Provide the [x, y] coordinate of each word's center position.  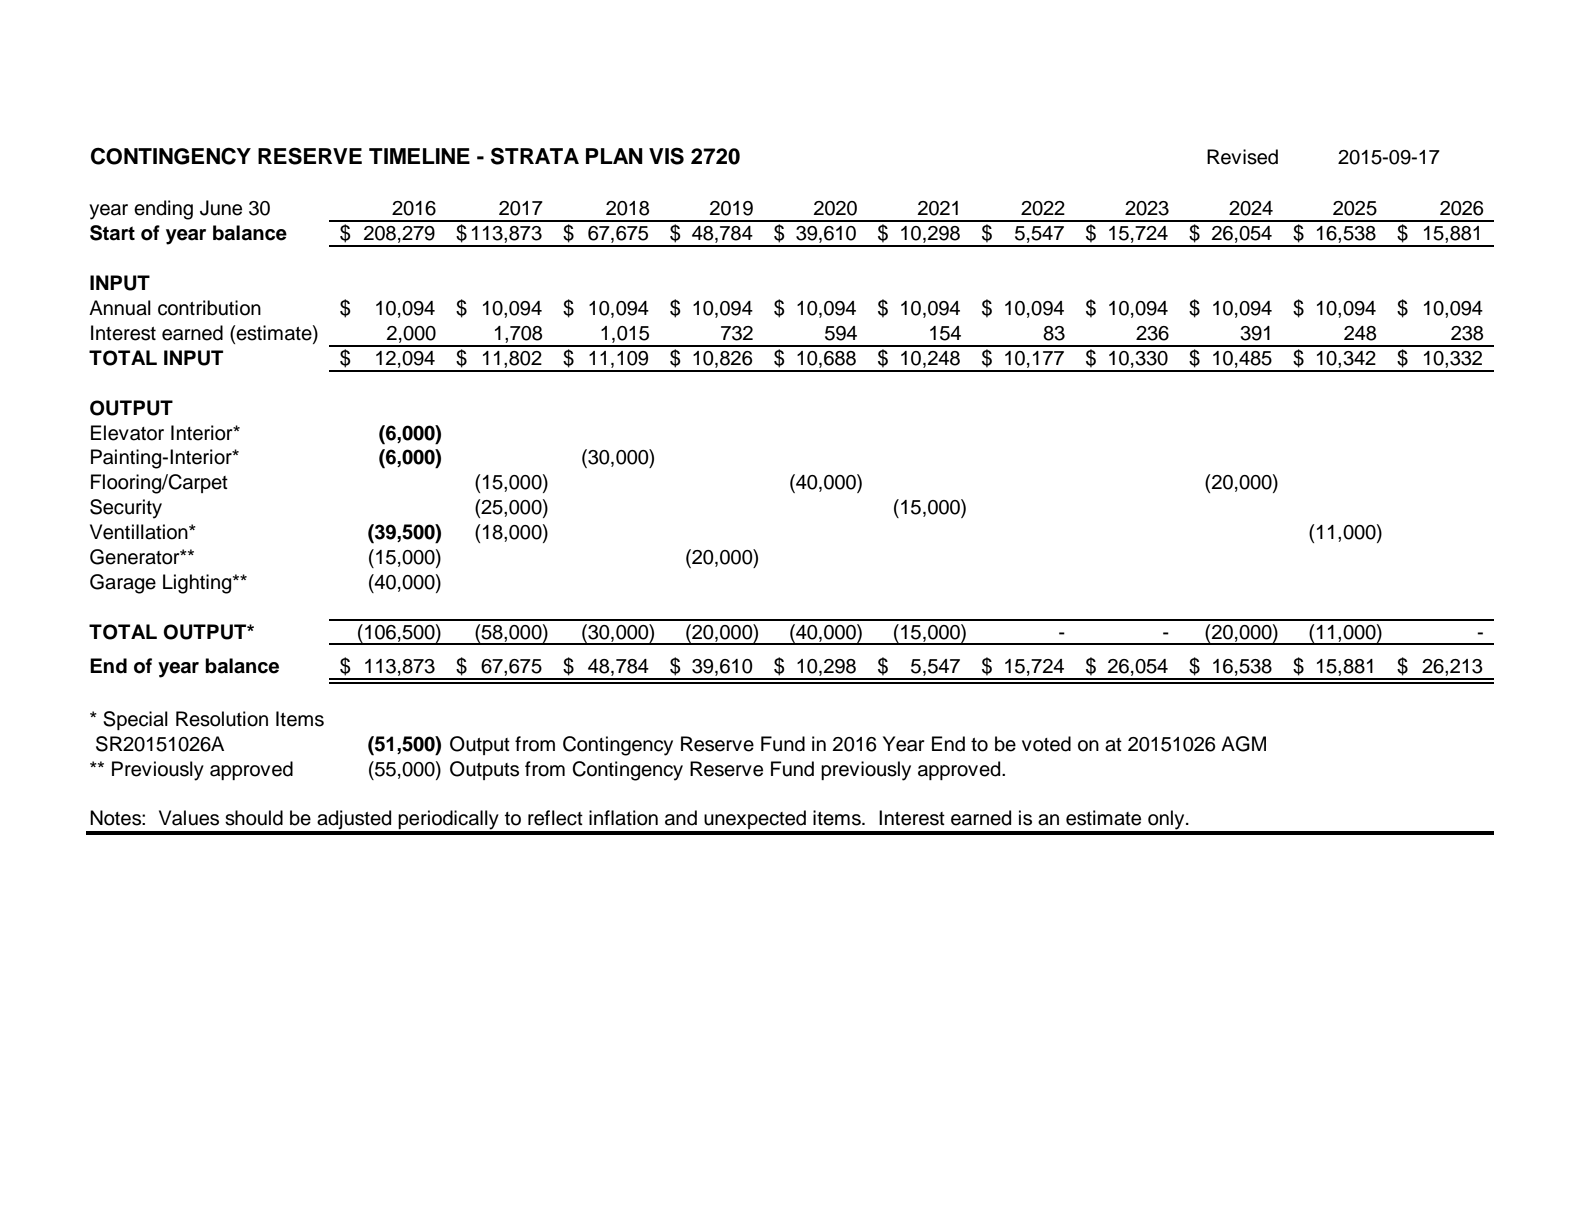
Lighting [198, 584]
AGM [1243, 744]
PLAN [614, 156]
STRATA [535, 156]
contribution [209, 308]
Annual [120, 308]
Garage [123, 584]
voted [1046, 744]
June [221, 208]
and [681, 818]
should [254, 818]
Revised [1242, 157]
